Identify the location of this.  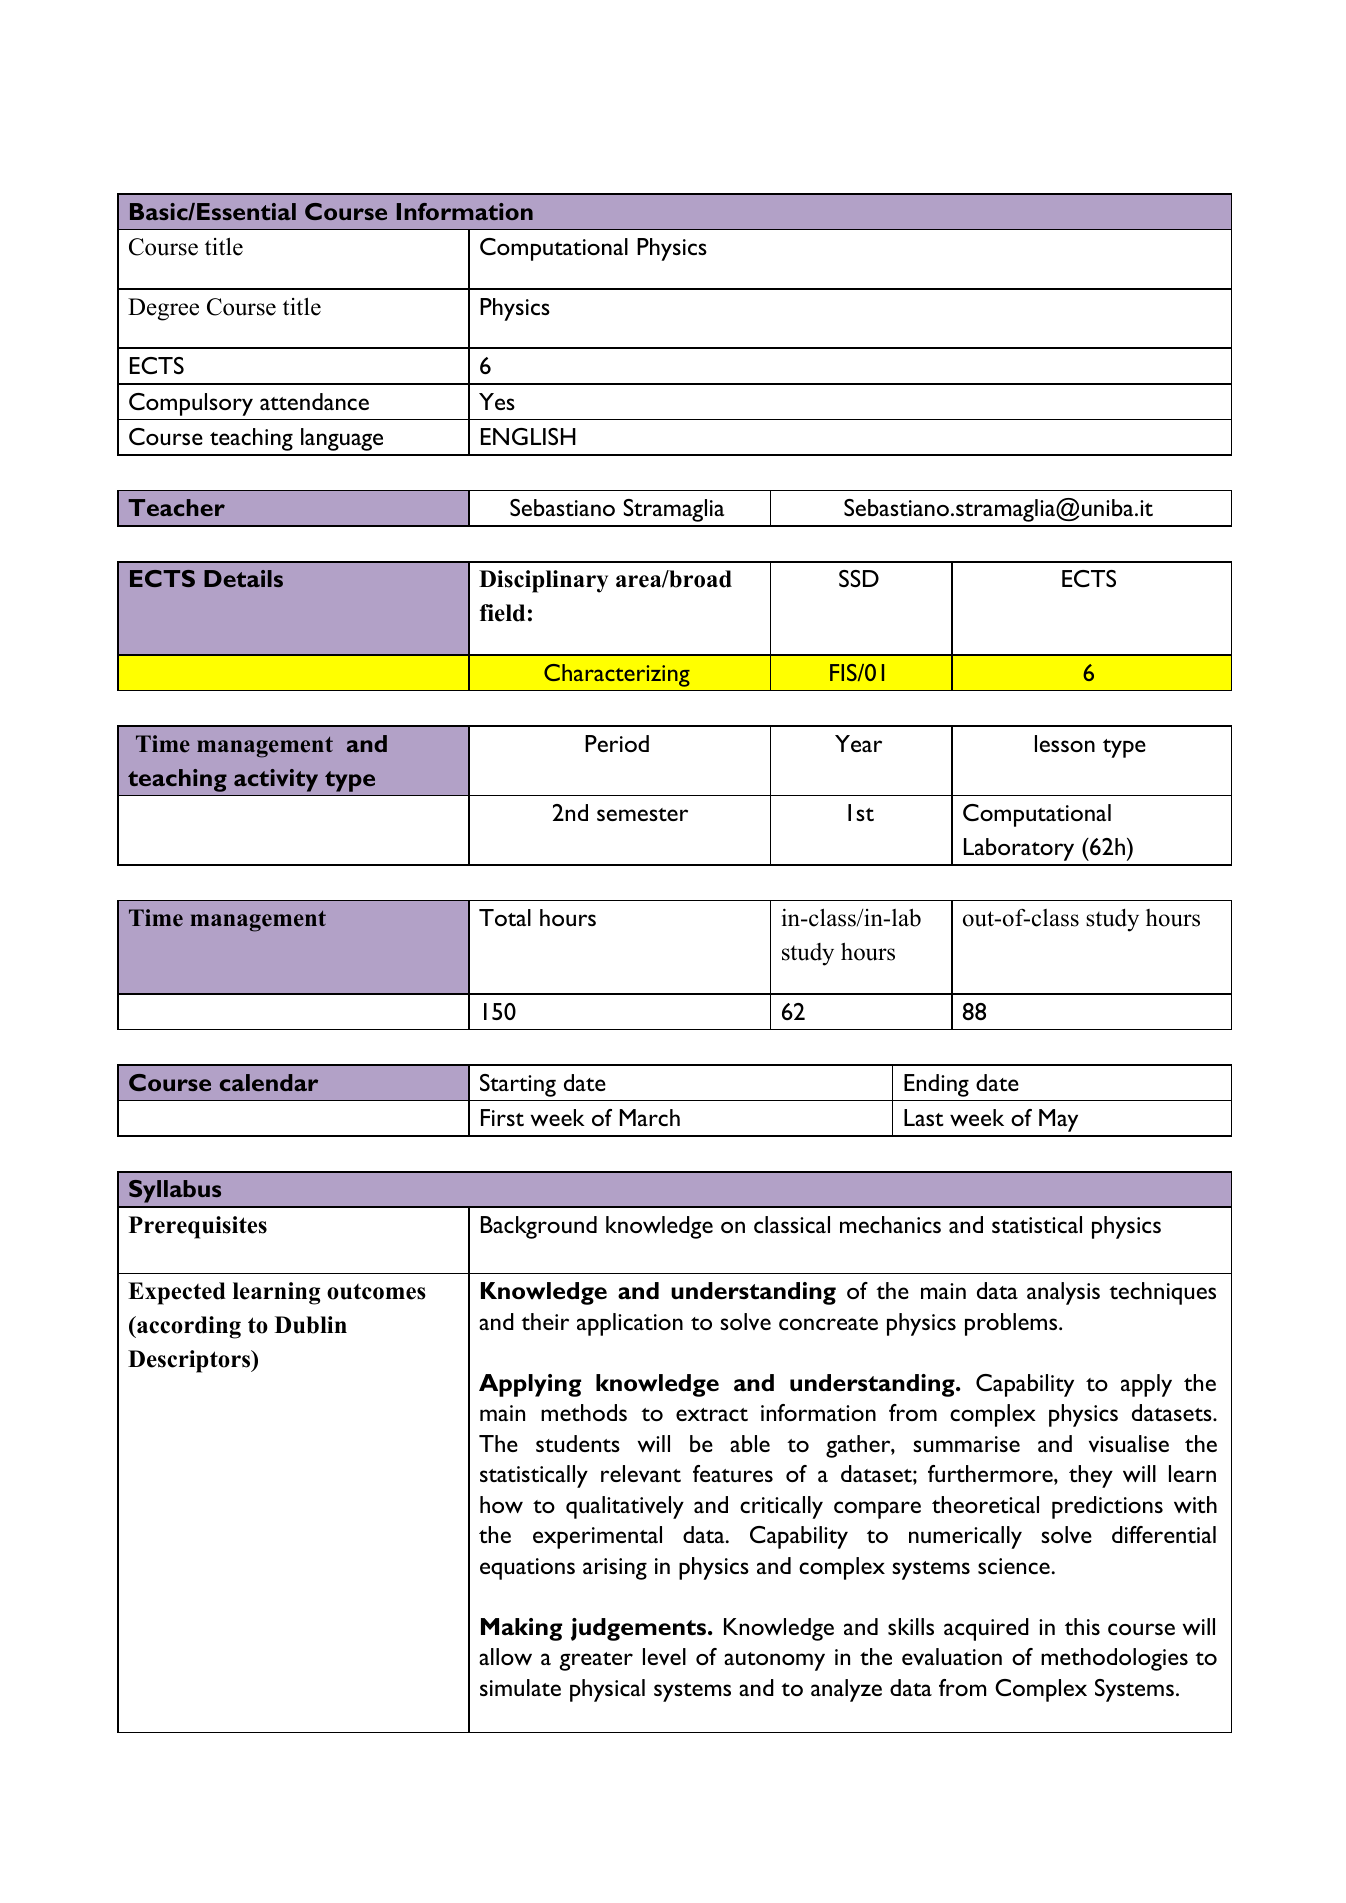
(1082, 1626).
